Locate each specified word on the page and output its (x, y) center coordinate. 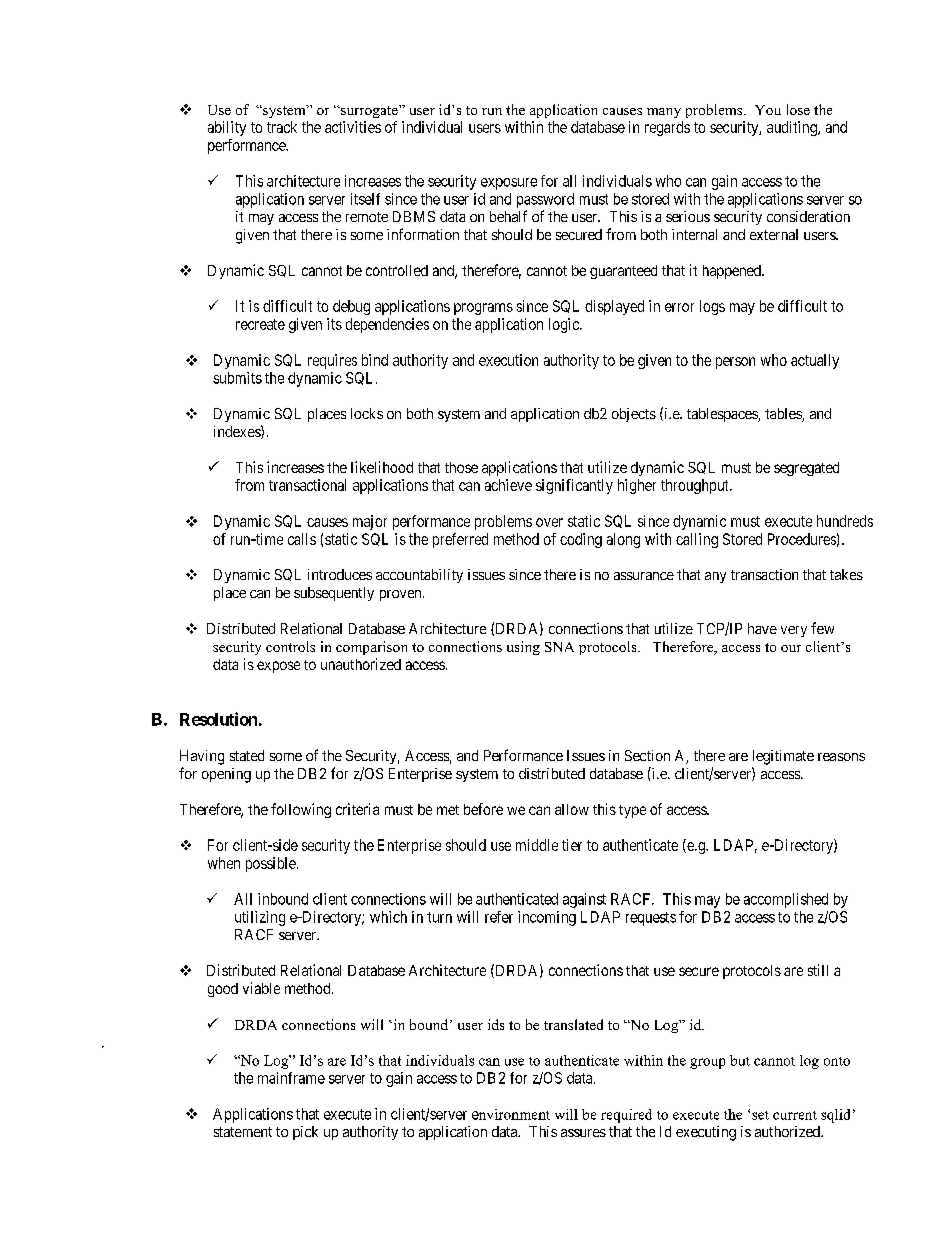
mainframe (291, 1078)
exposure (509, 184)
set (760, 1115)
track (282, 127)
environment (511, 1114)
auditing (793, 128)
